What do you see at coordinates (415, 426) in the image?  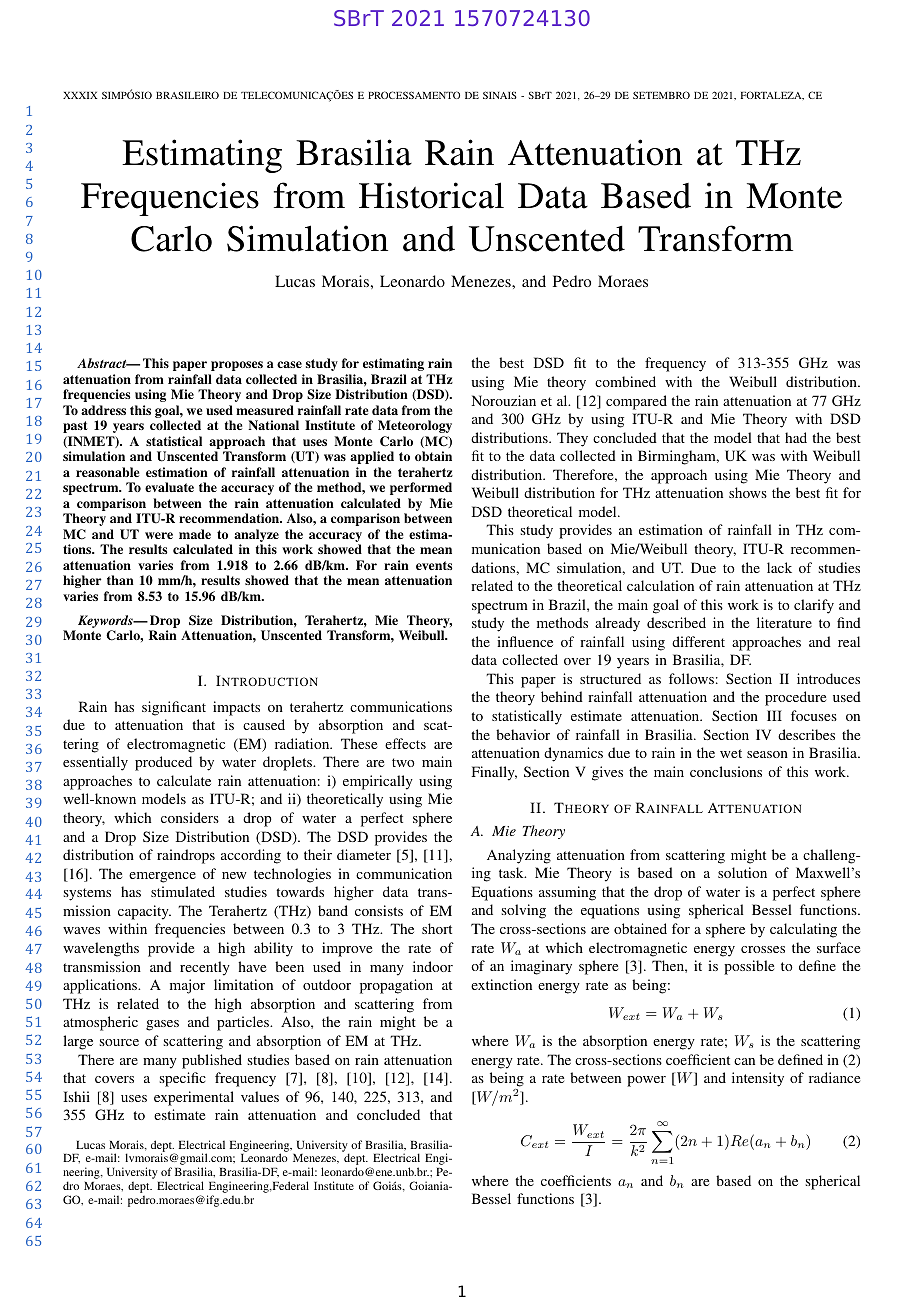 I see `Meteorology` at bounding box center [415, 426].
